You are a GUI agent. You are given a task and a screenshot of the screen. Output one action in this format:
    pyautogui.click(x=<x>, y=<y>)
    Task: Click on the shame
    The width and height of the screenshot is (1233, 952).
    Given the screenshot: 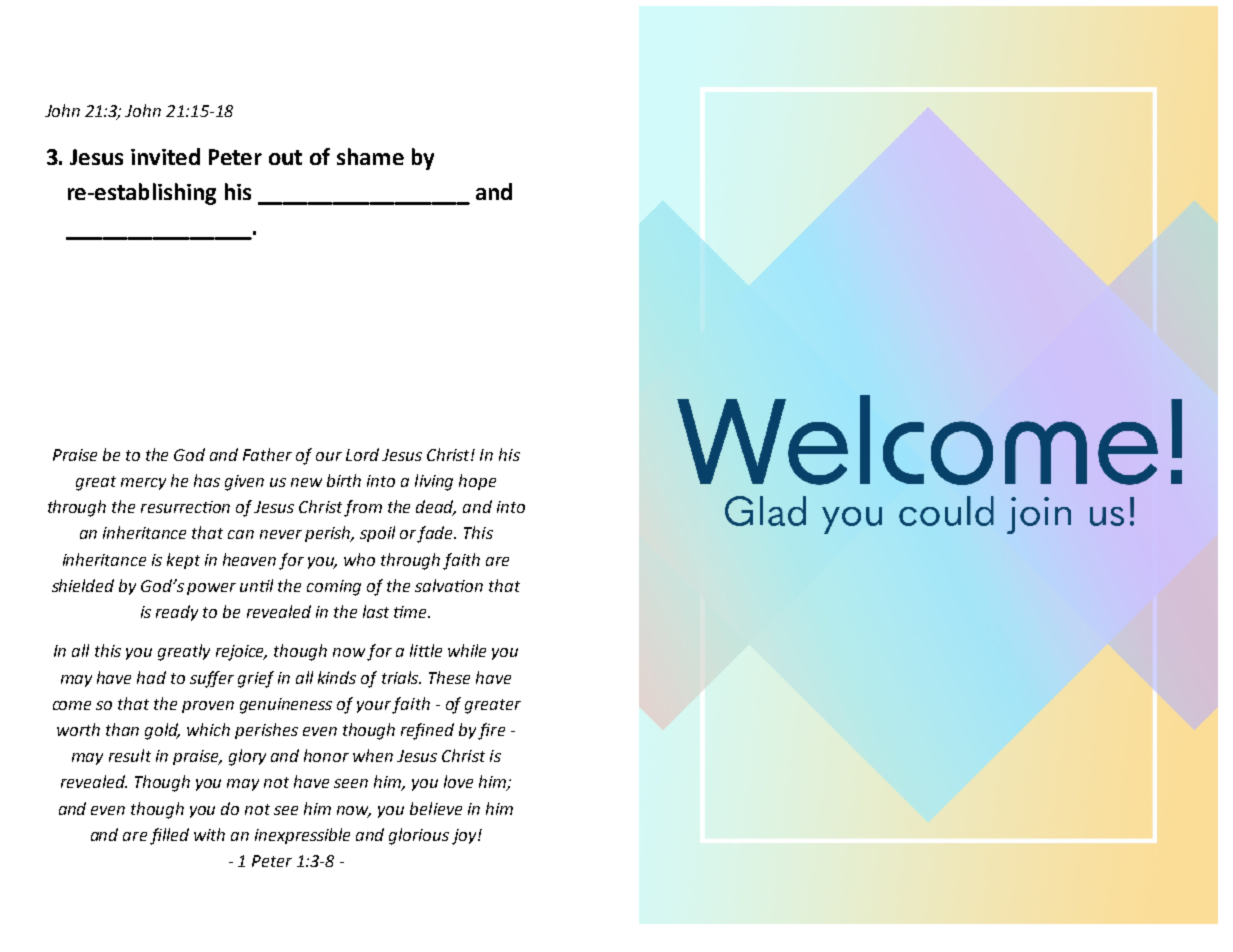 What is the action you would take?
    pyautogui.click(x=370, y=156)
